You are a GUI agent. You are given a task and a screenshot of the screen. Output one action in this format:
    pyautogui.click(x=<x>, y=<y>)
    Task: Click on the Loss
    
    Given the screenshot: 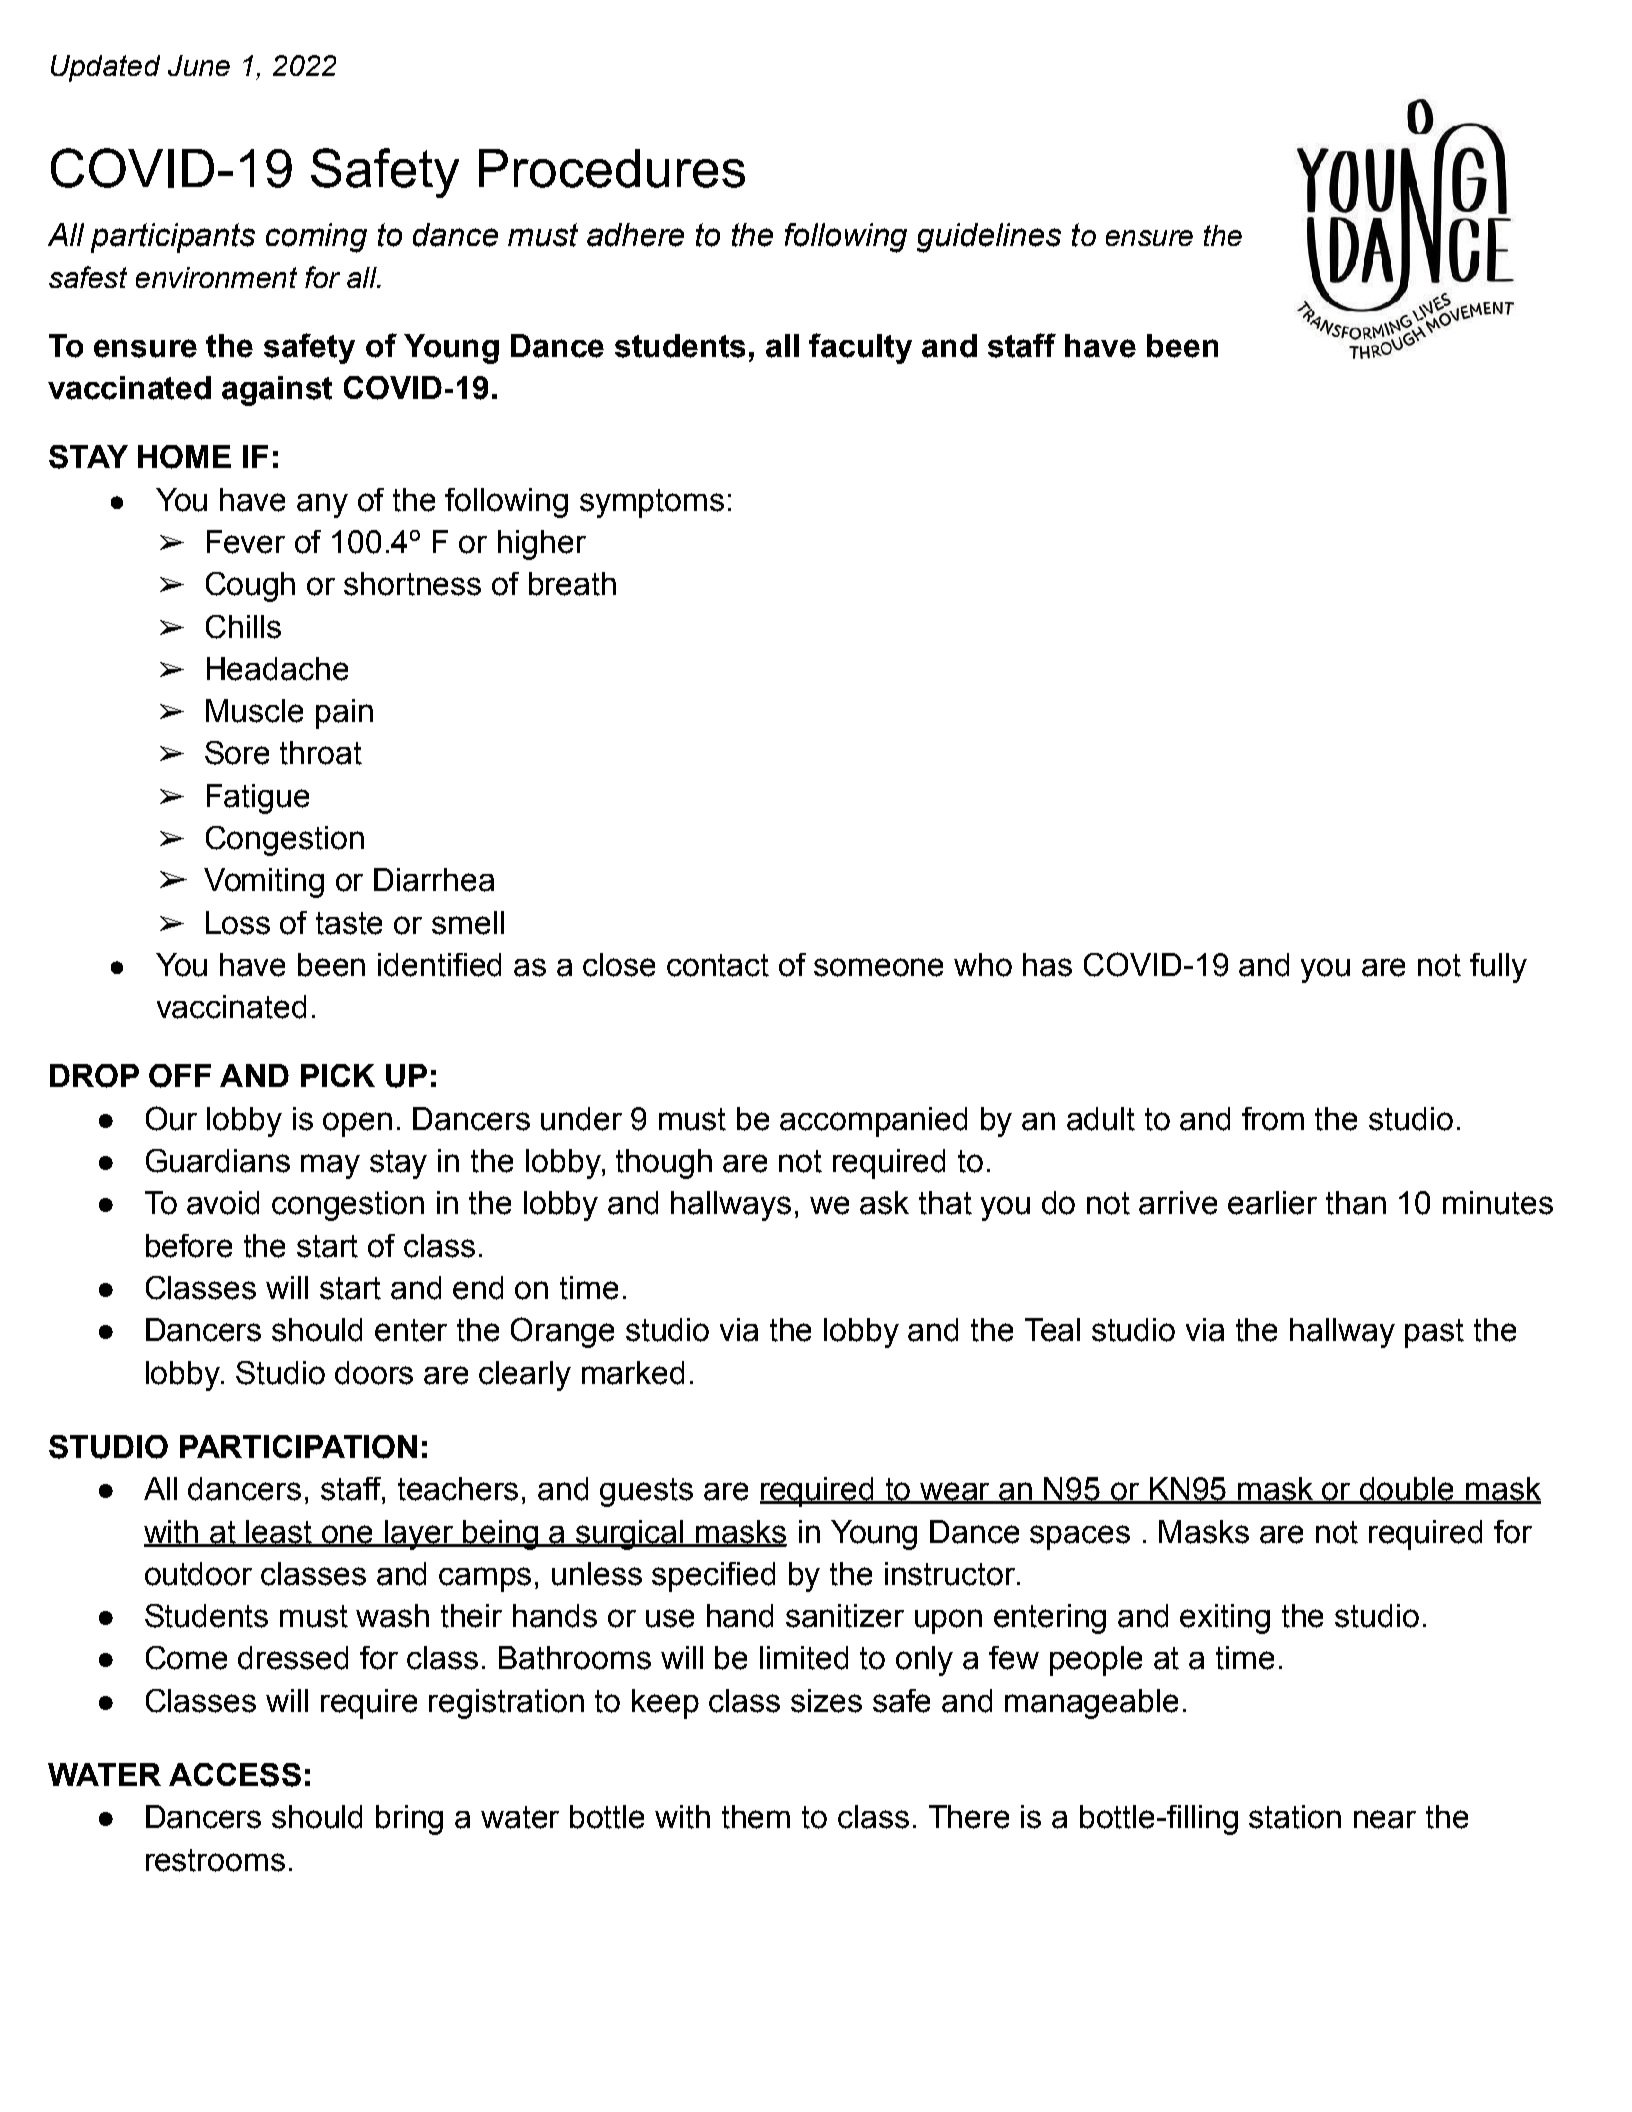 What is the action you would take?
    pyautogui.click(x=238, y=923)
